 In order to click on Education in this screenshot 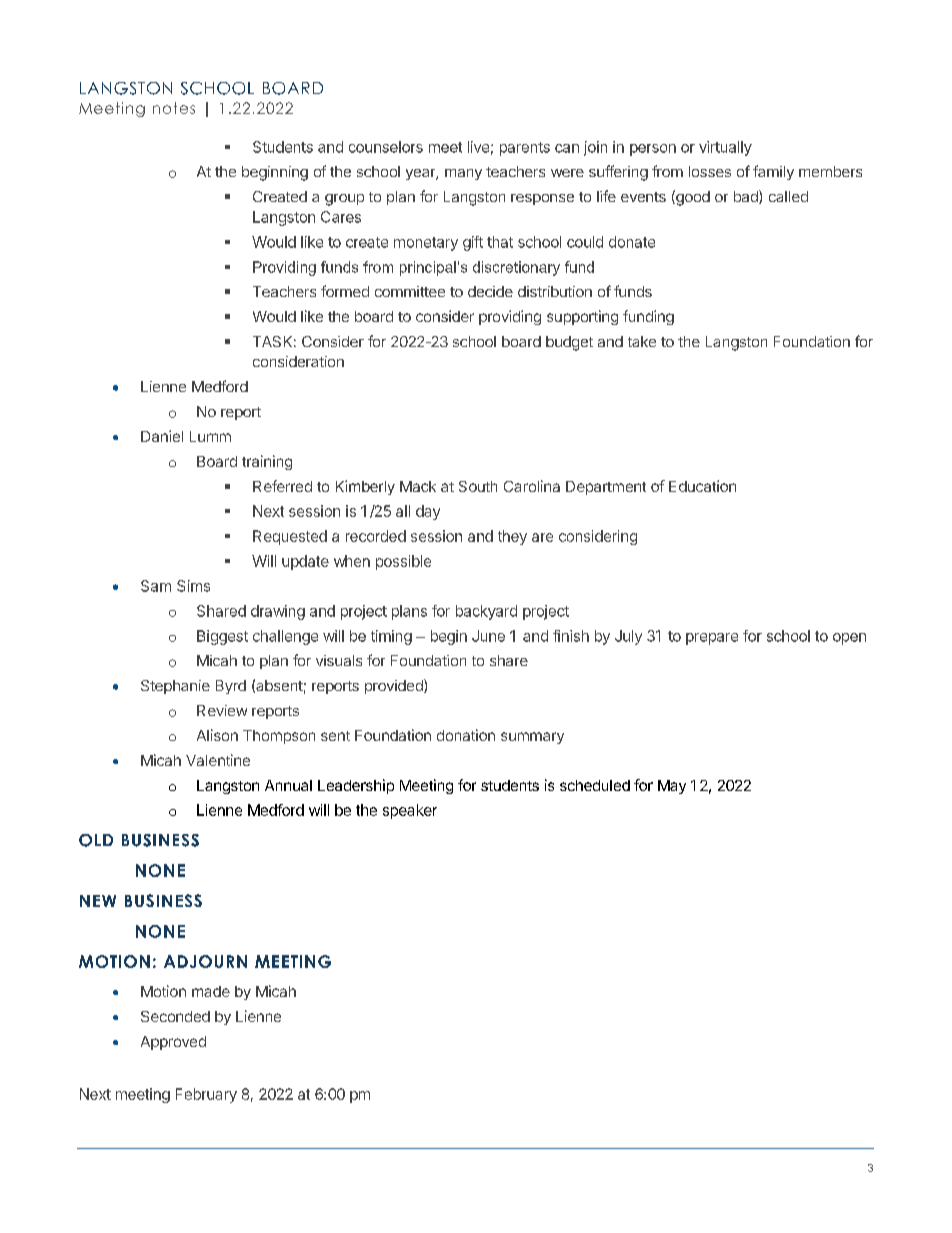, I will do `click(702, 486)`.
